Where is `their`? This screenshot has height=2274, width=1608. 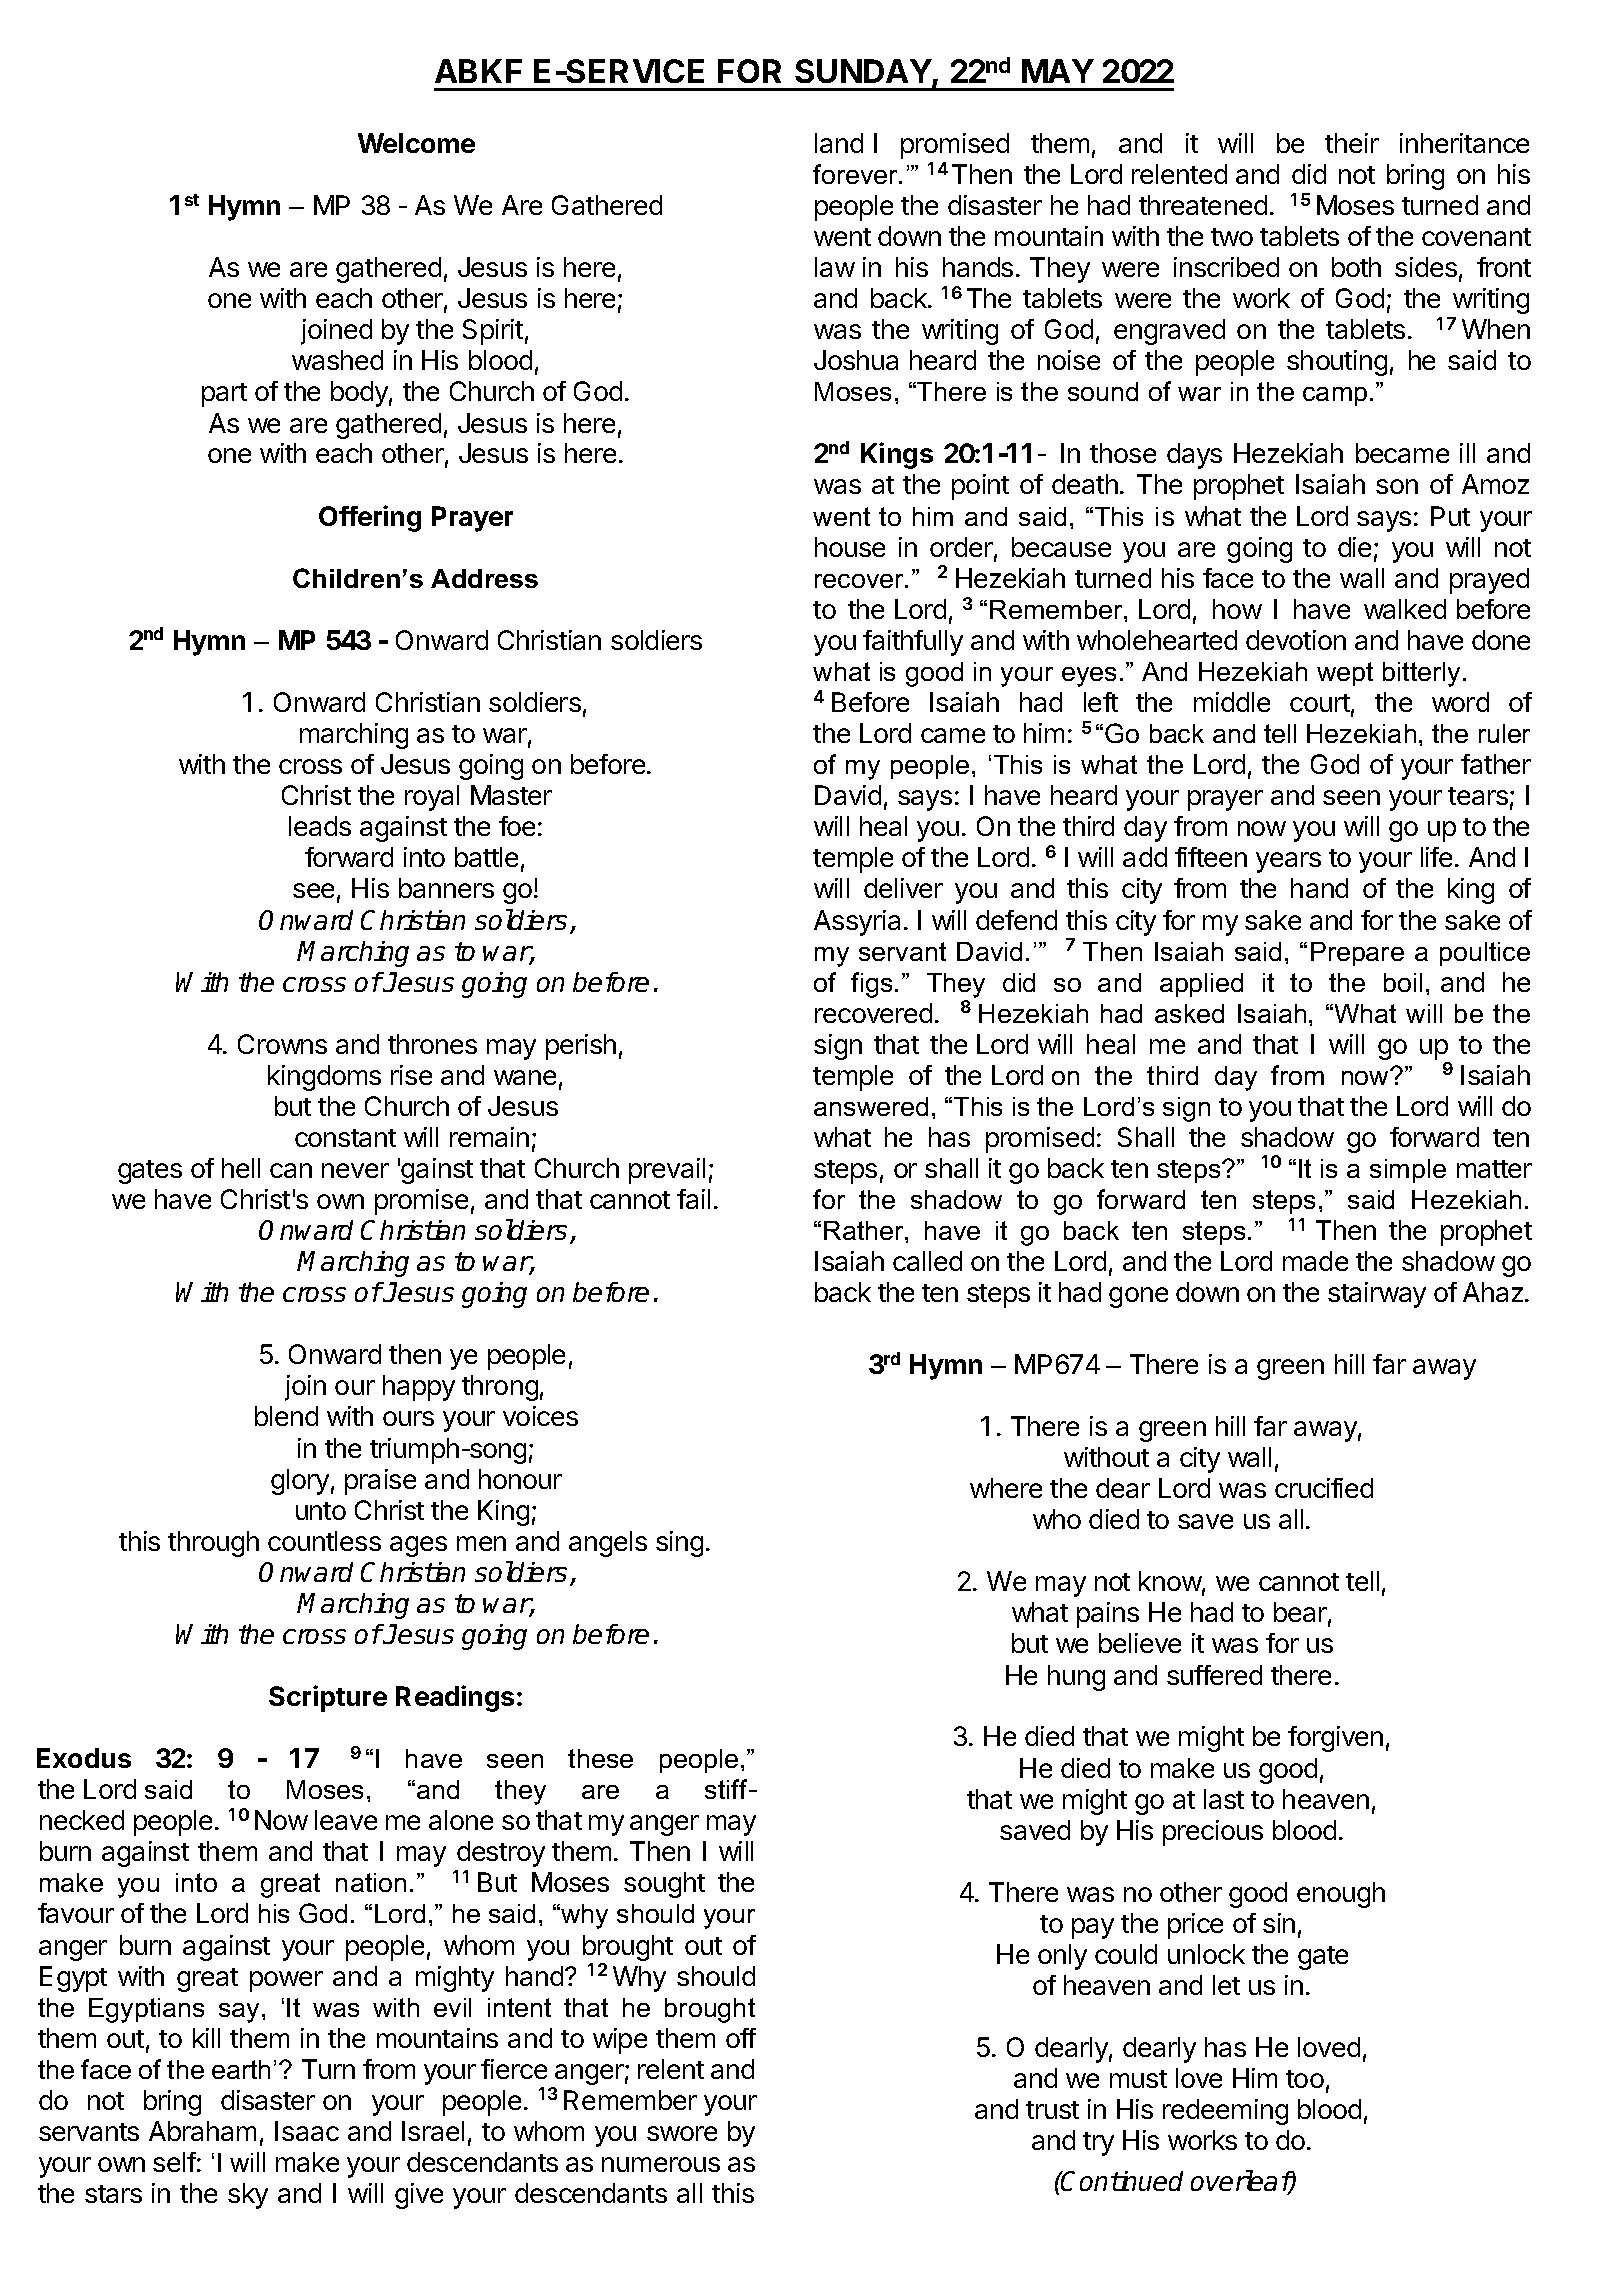
their is located at coordinates (1352, 143).
